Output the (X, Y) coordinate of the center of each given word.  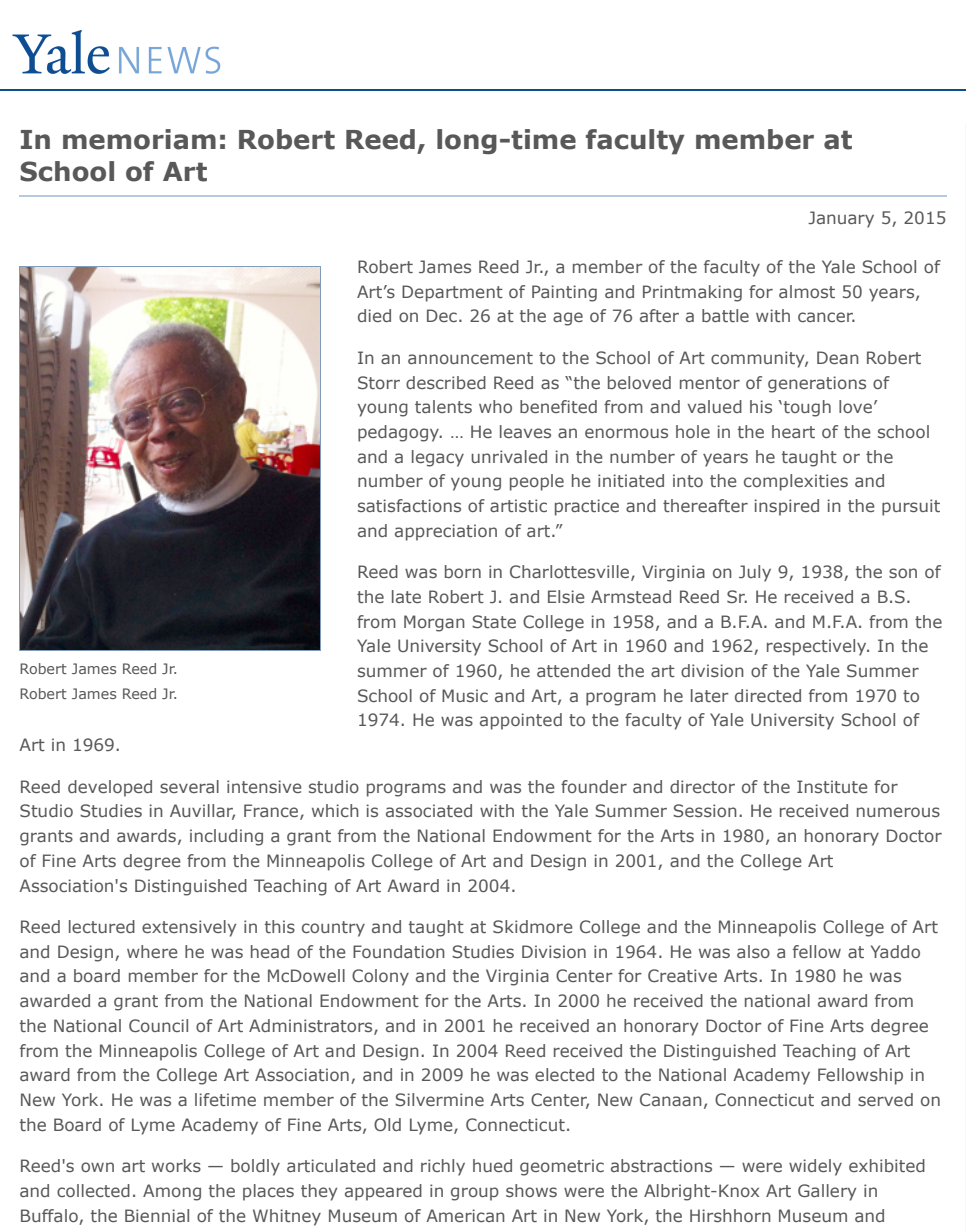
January (841, 219)
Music (465, 695)
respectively (818, 647)
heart (793, 431)
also (753, 951)
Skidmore (533, 926)
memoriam (139, 139)
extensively (189, 928)
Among (172, 1192)
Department (452, 293)
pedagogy (400, 433)
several (189, 786)
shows (531, 1190)
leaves (525, 431)
